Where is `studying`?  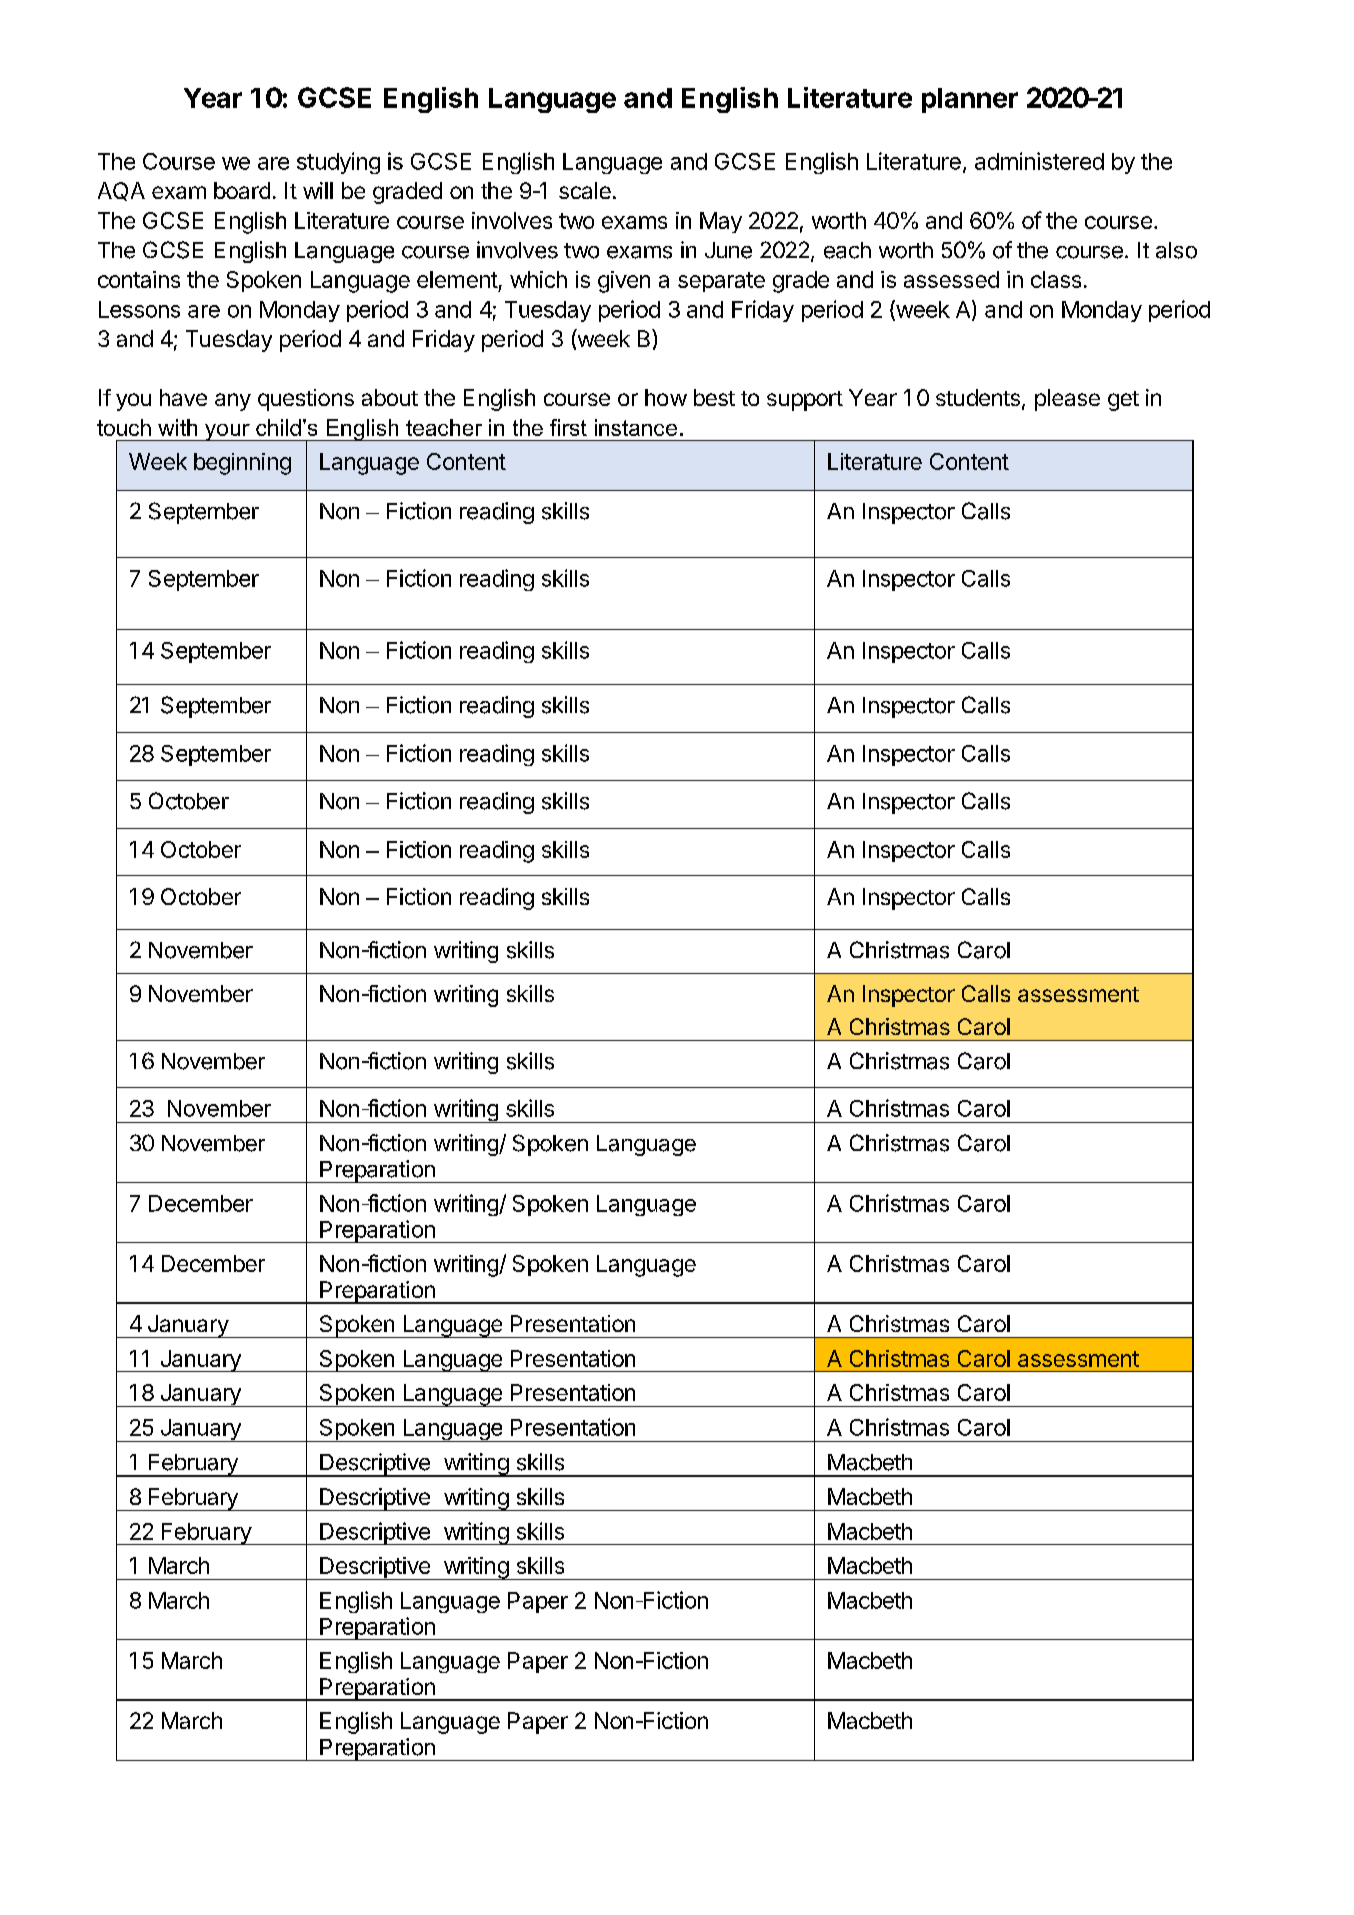 studying is located at coordinates (338, 163).
